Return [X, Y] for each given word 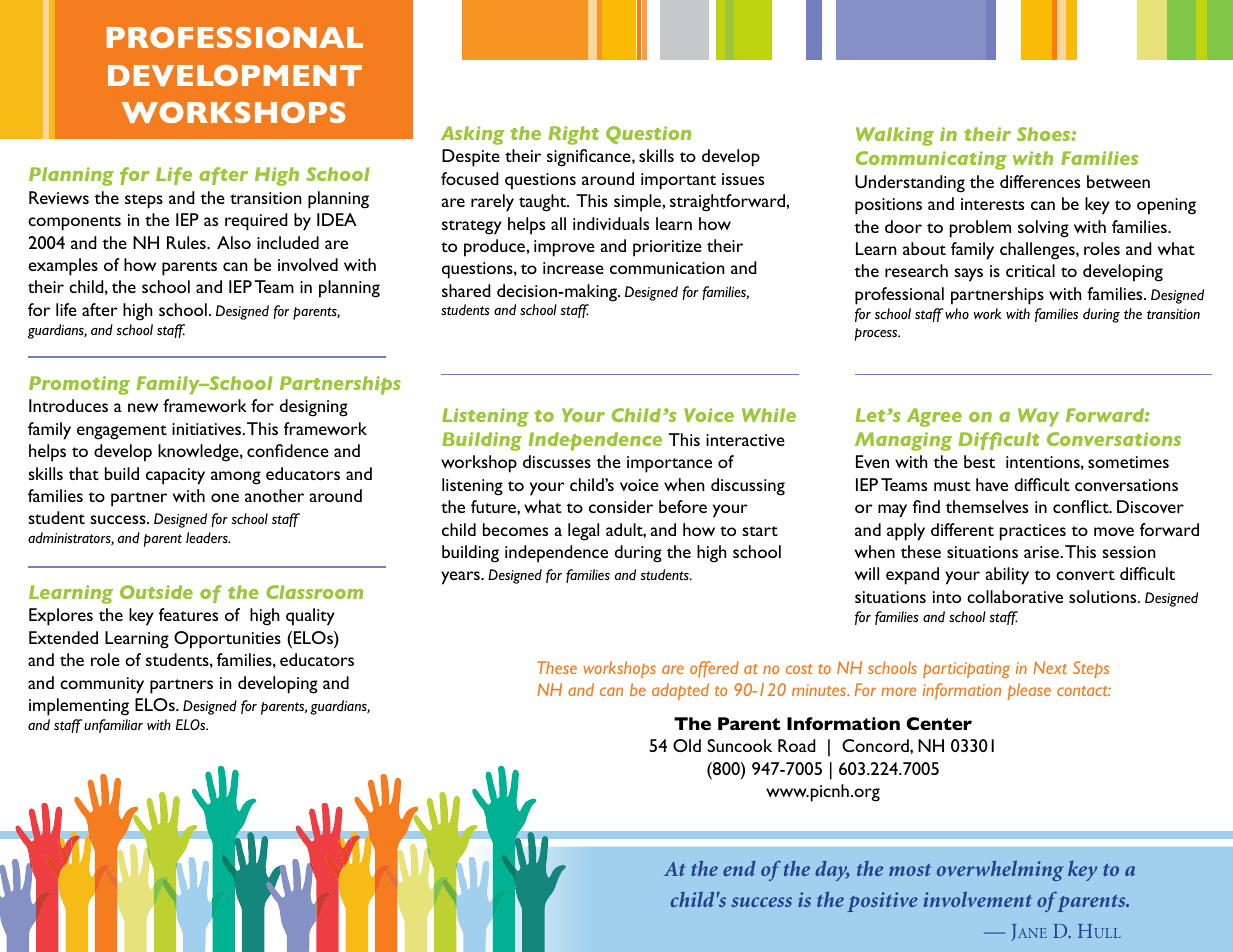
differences [1040, 181]
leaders [208, 538]
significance [590, 158]
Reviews [59, 197]
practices [1033, 532]
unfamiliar [113, 726]
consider [621, 506]
